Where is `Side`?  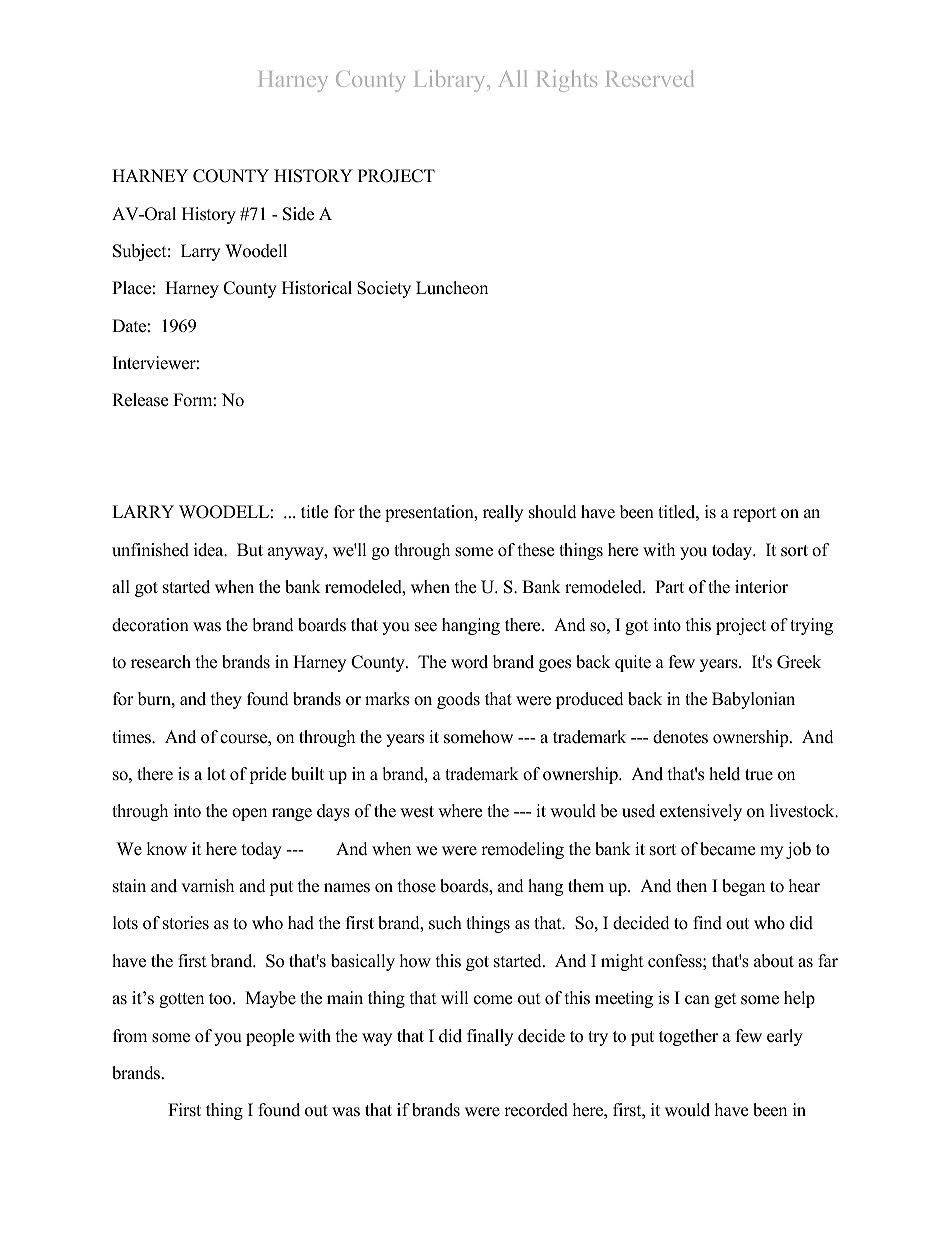
Side is located at coordinates (298, 214).
